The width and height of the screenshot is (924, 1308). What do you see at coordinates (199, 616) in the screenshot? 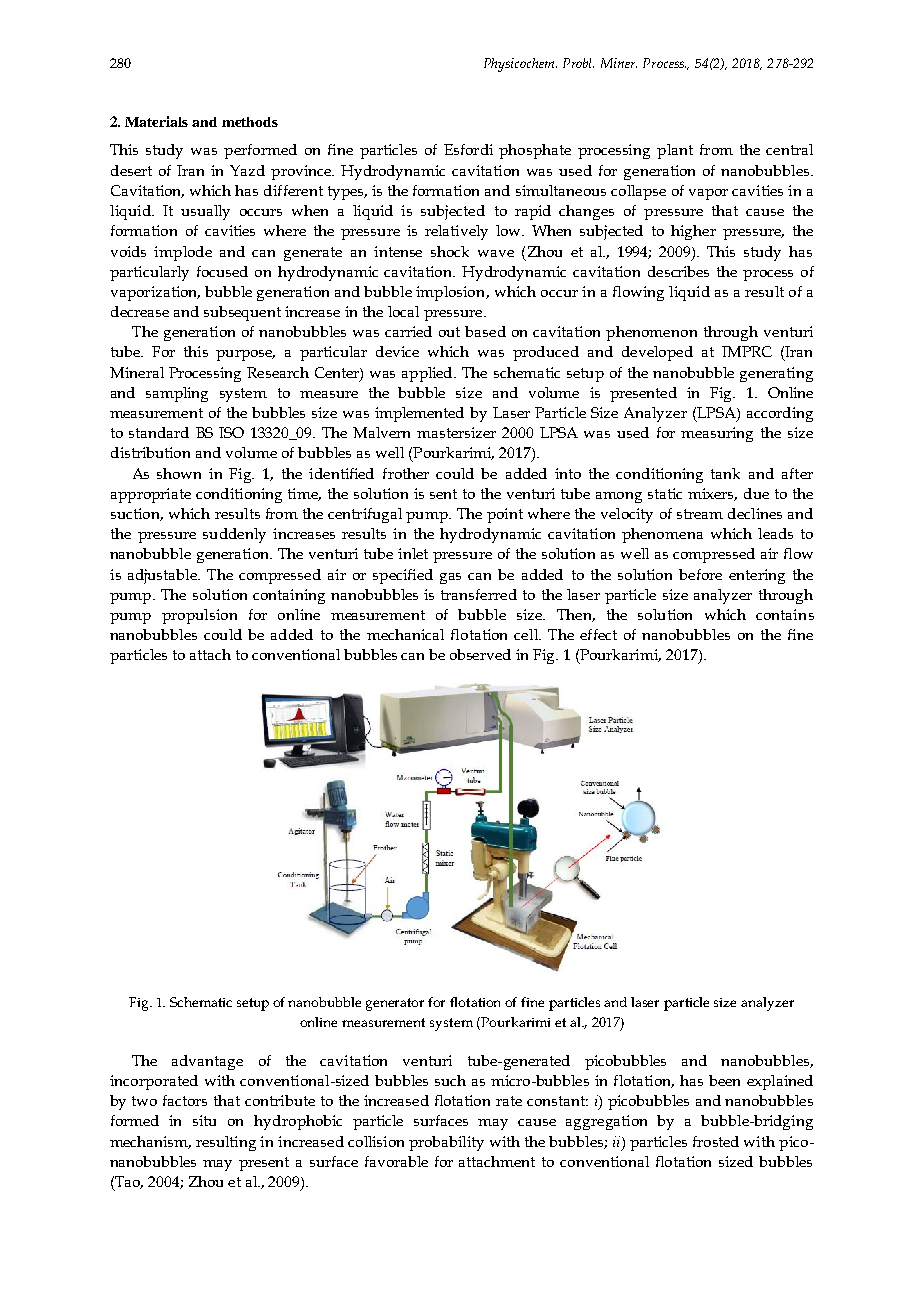
I see `propulsion` at bounding box center [199, 616].
